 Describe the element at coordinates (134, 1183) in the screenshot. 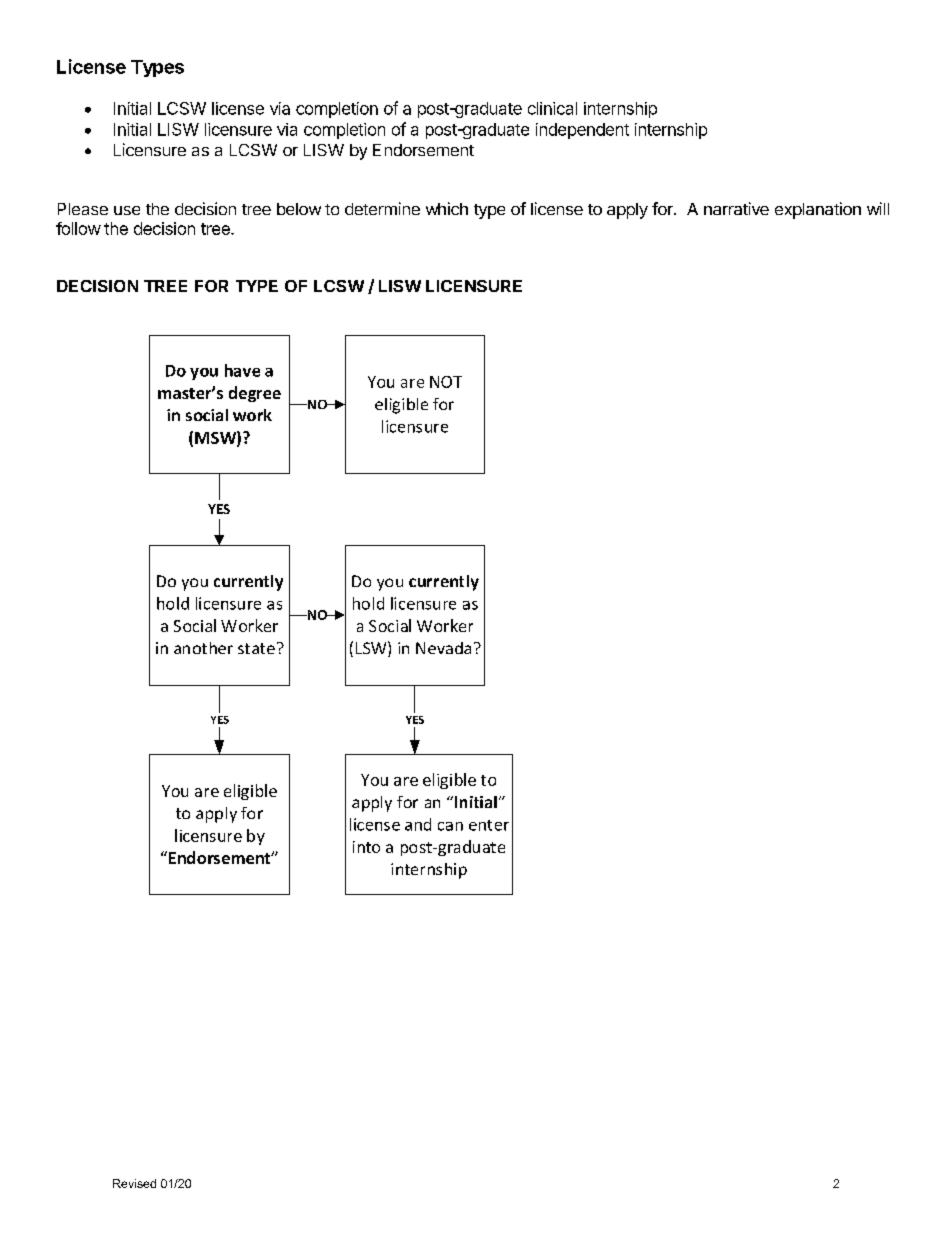

I see `Revised` at that location.
